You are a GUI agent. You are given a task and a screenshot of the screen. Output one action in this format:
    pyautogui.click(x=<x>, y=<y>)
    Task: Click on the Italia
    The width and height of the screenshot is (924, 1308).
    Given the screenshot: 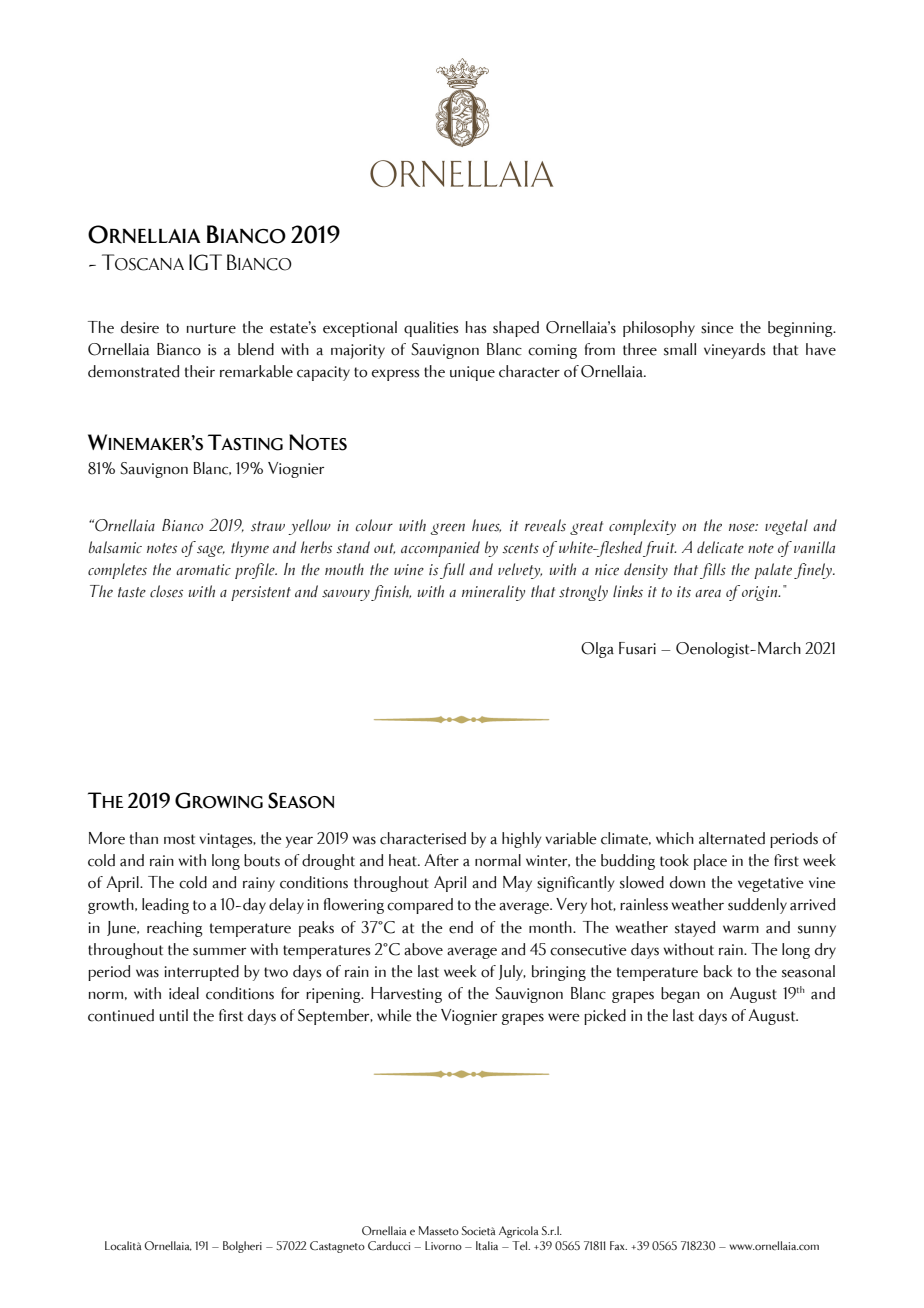 What is the action you would take?
    pyautogui.click(x=487, y=1245)
